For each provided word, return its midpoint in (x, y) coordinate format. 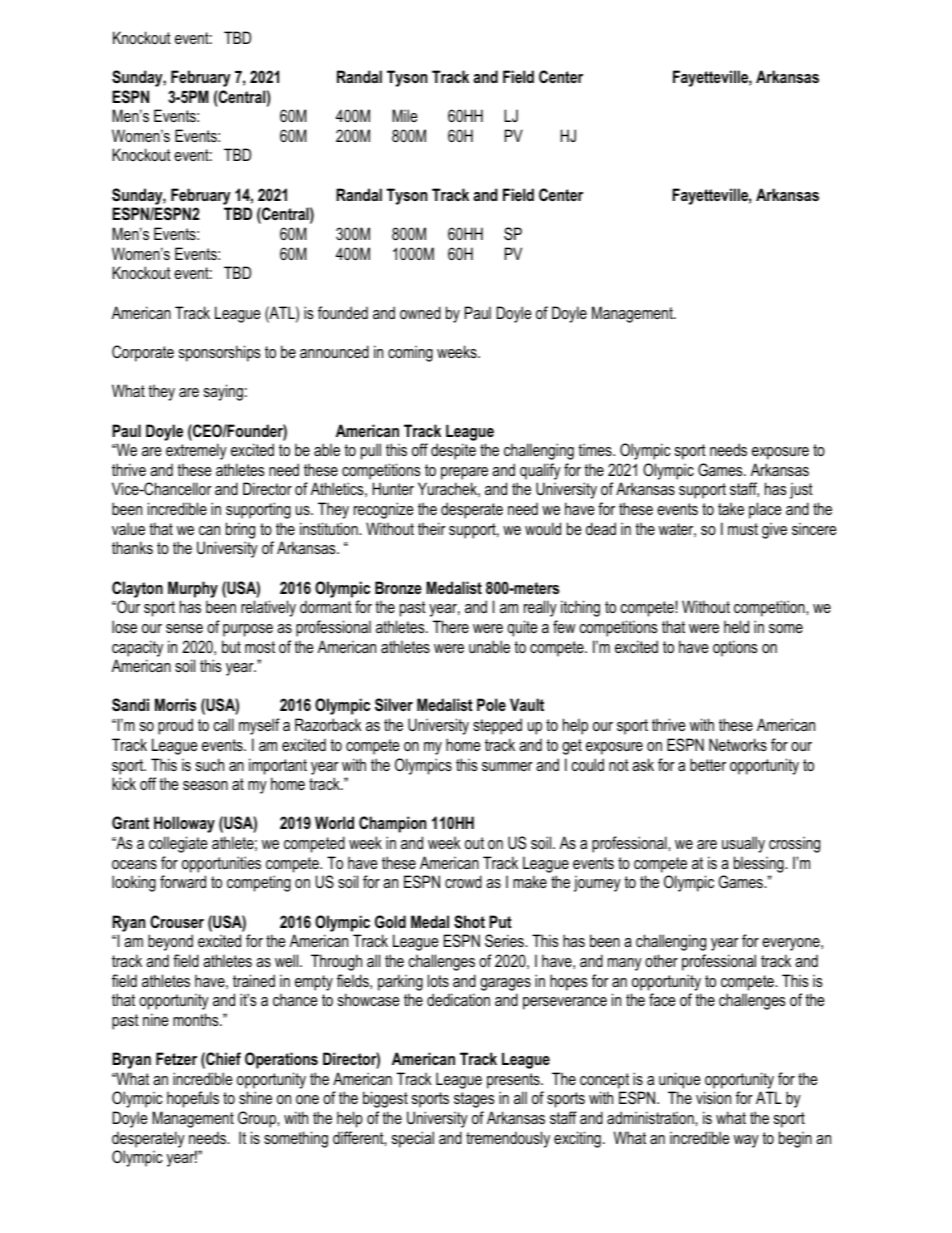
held (736, 626)
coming (410, 353)
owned (420, 312)
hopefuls (193, 1099)
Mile (405, 115)
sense (184, 628)
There (451, 626)
